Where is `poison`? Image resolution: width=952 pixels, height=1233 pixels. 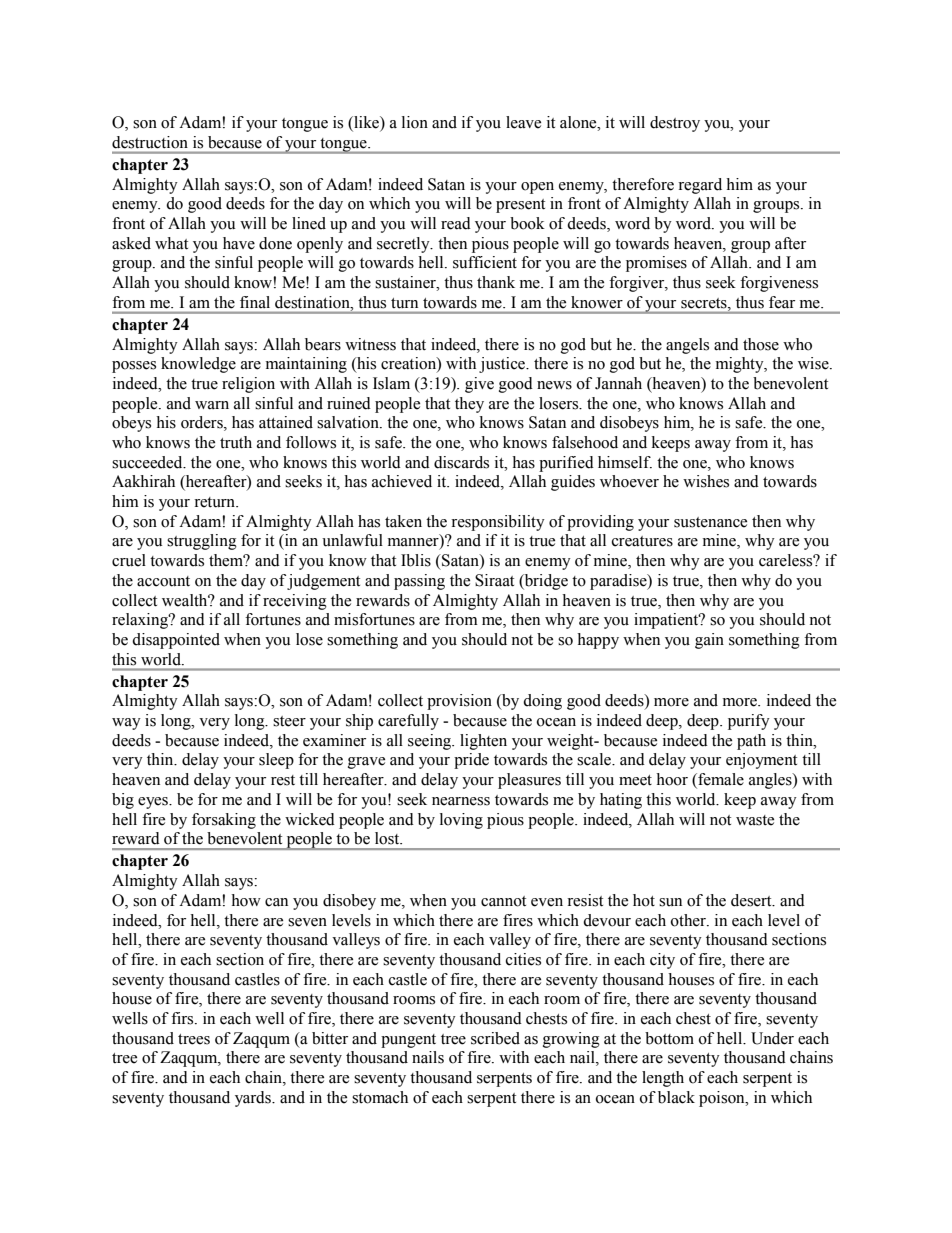 poison is located at coordinates (723, 1099).
